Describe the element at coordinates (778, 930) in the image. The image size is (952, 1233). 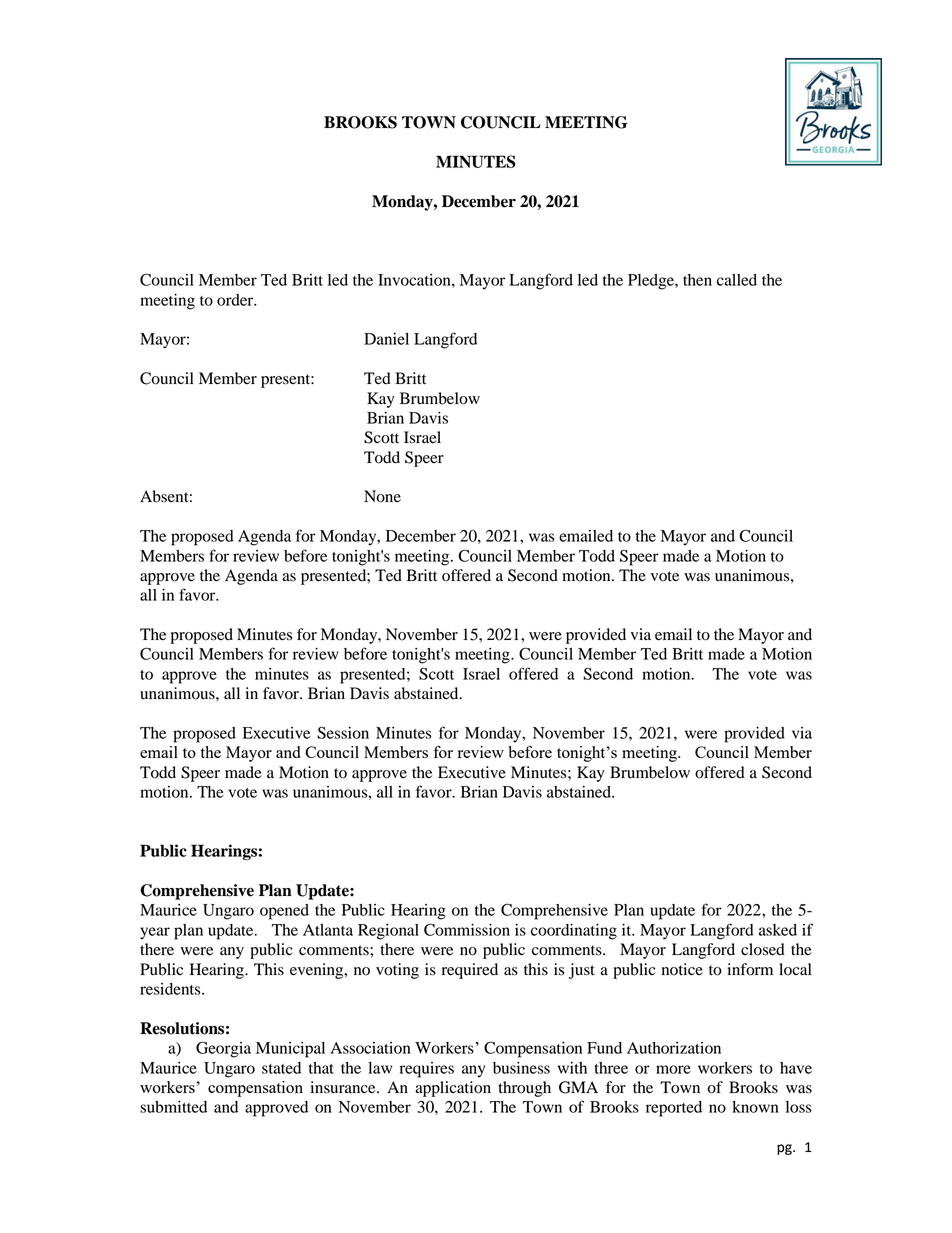
I see `asked` at that location.
